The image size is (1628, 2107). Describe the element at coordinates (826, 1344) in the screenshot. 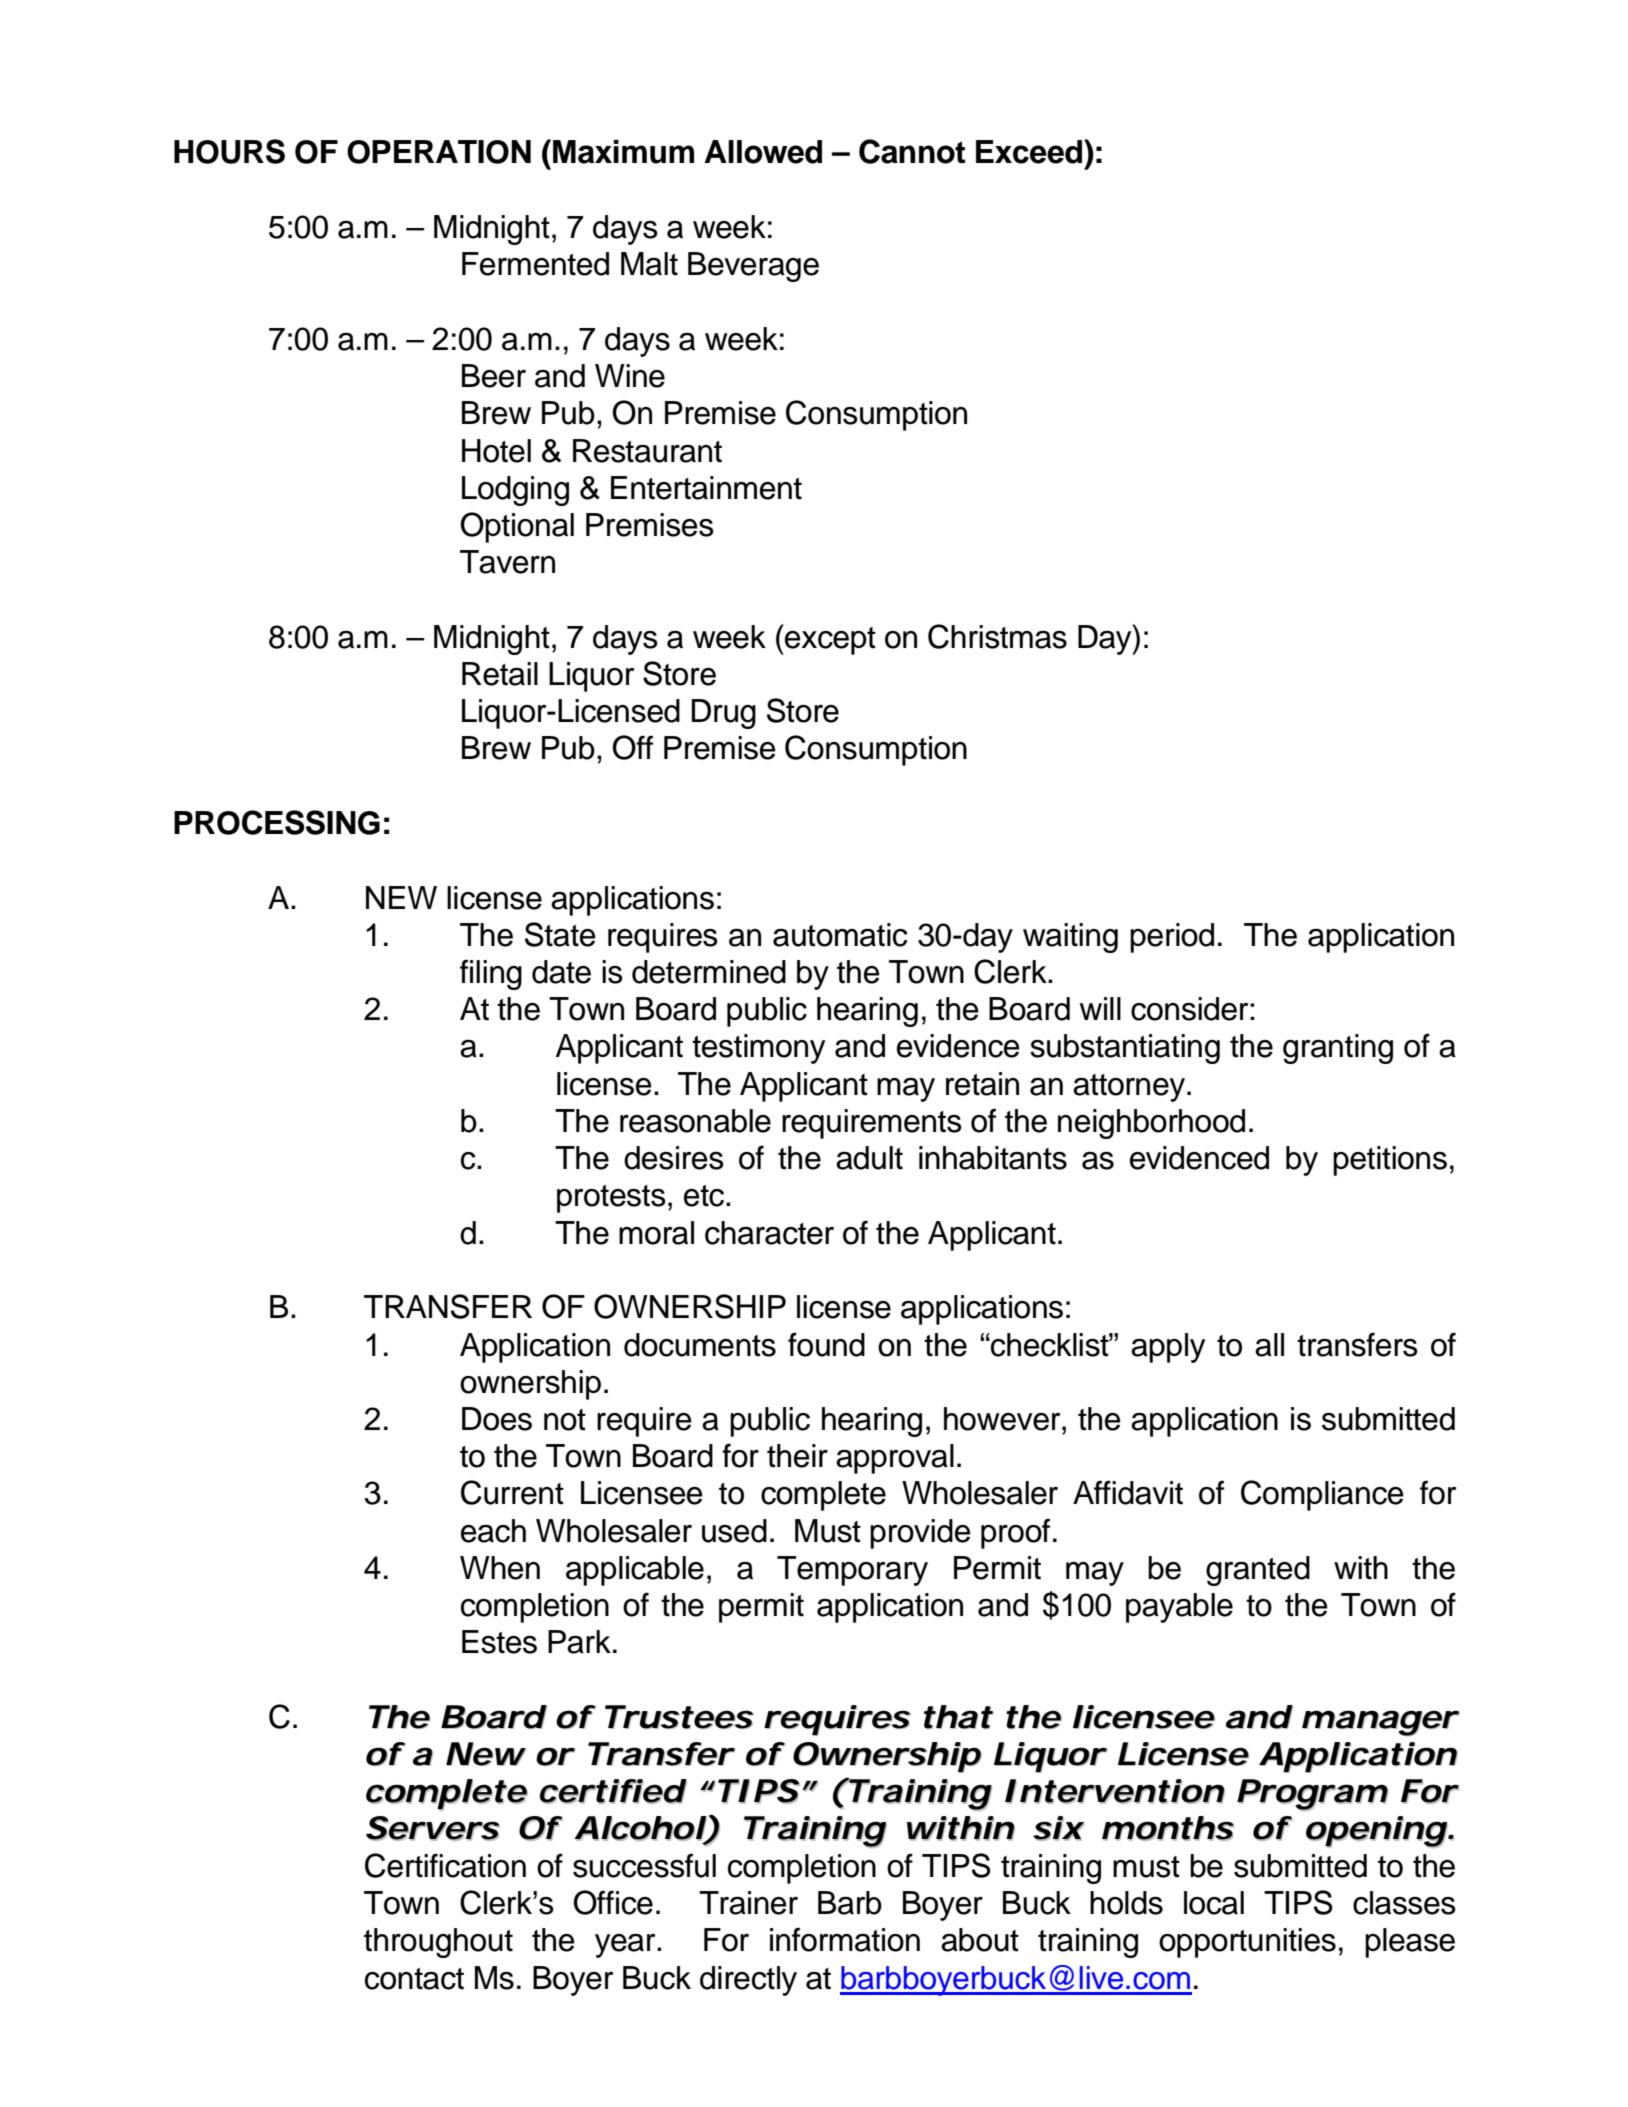

I see `found` at that location.
